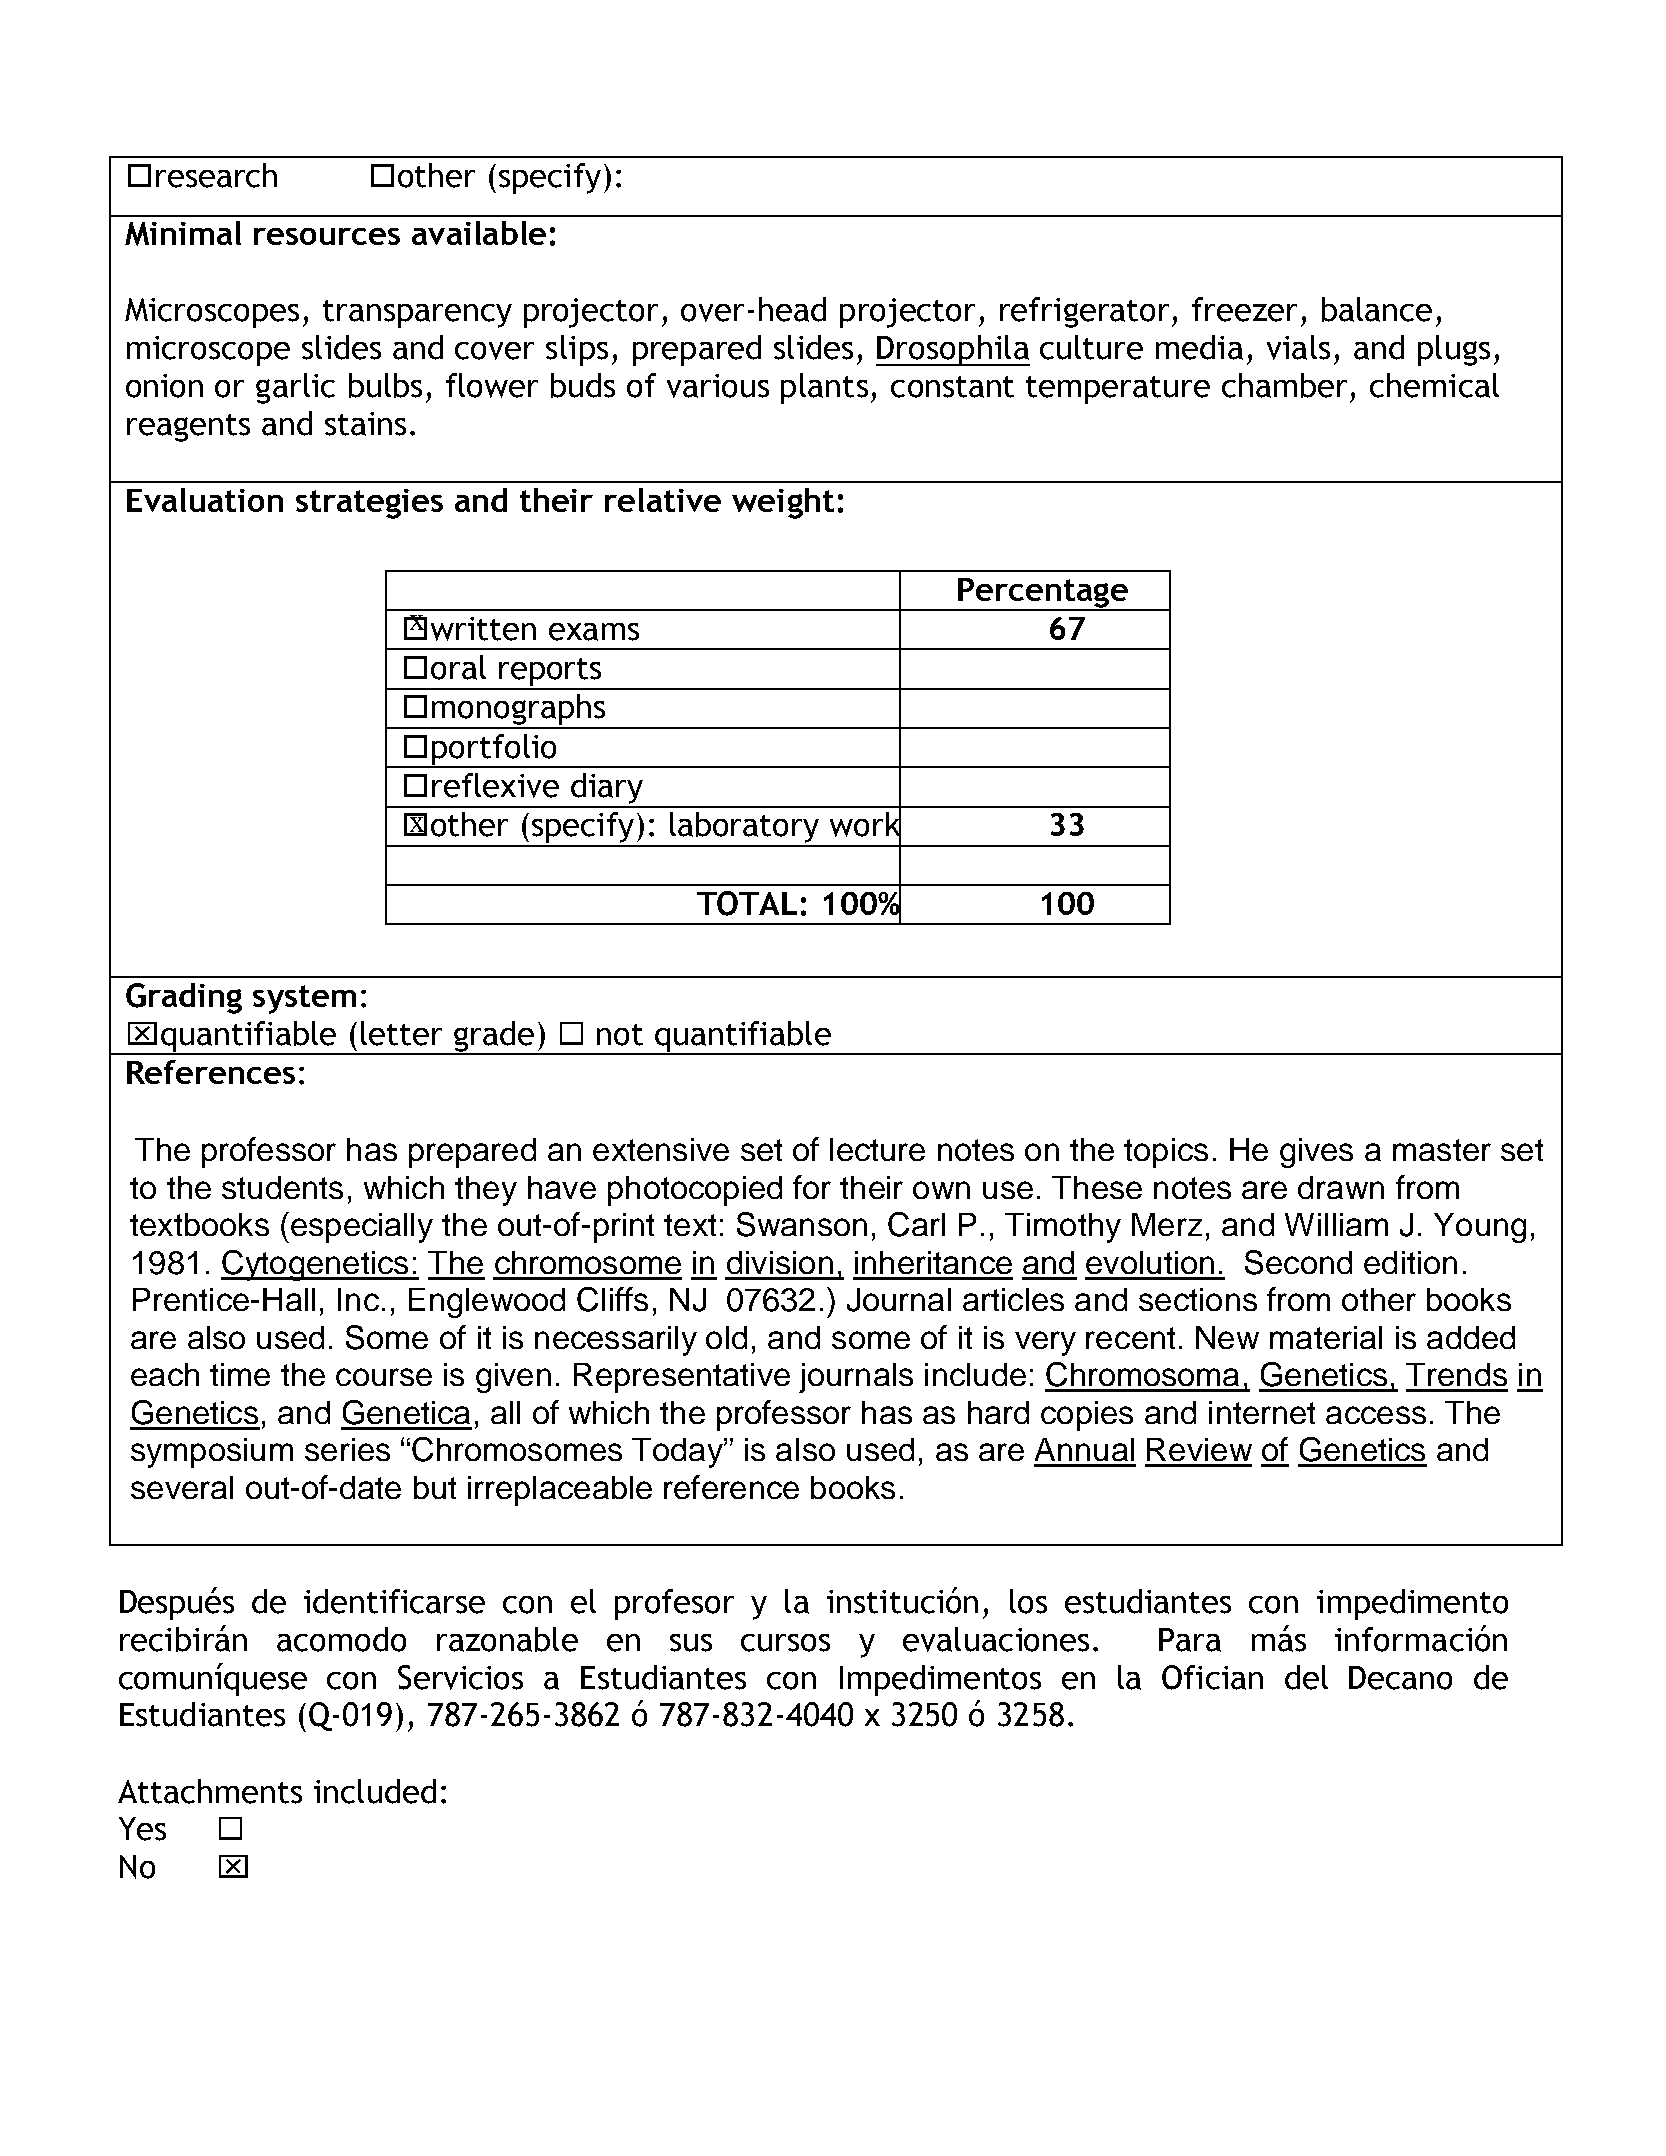 The image size is (1666, 2156). Describe the element at coordinates (1341, 1187) in the document. I see `drawn` at that location.
